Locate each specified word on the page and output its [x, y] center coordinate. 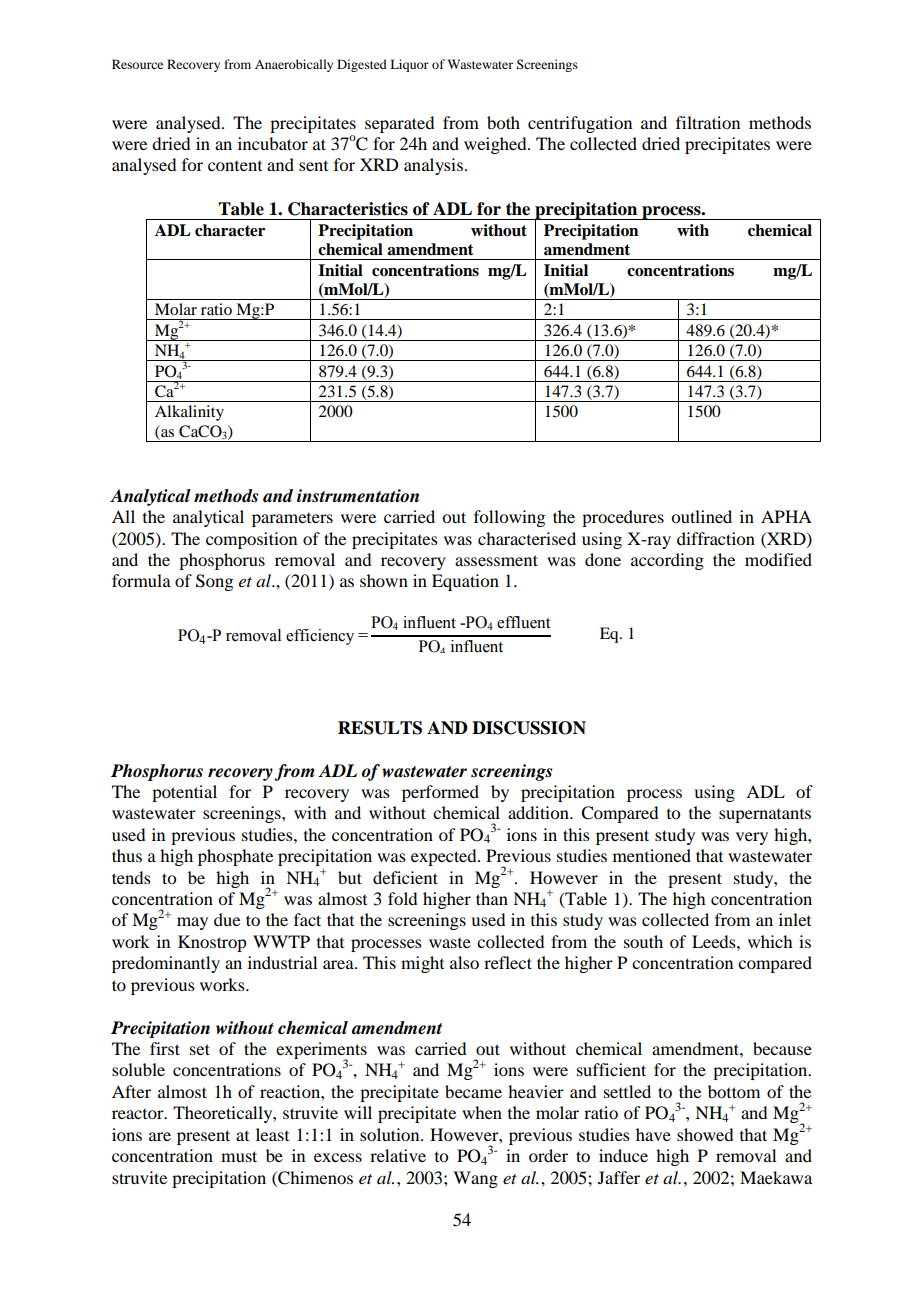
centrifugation [580, 124]
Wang [475, 1179]
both [503, 122]
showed [705, 1134]
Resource [137, 64]
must [239, 1156]
